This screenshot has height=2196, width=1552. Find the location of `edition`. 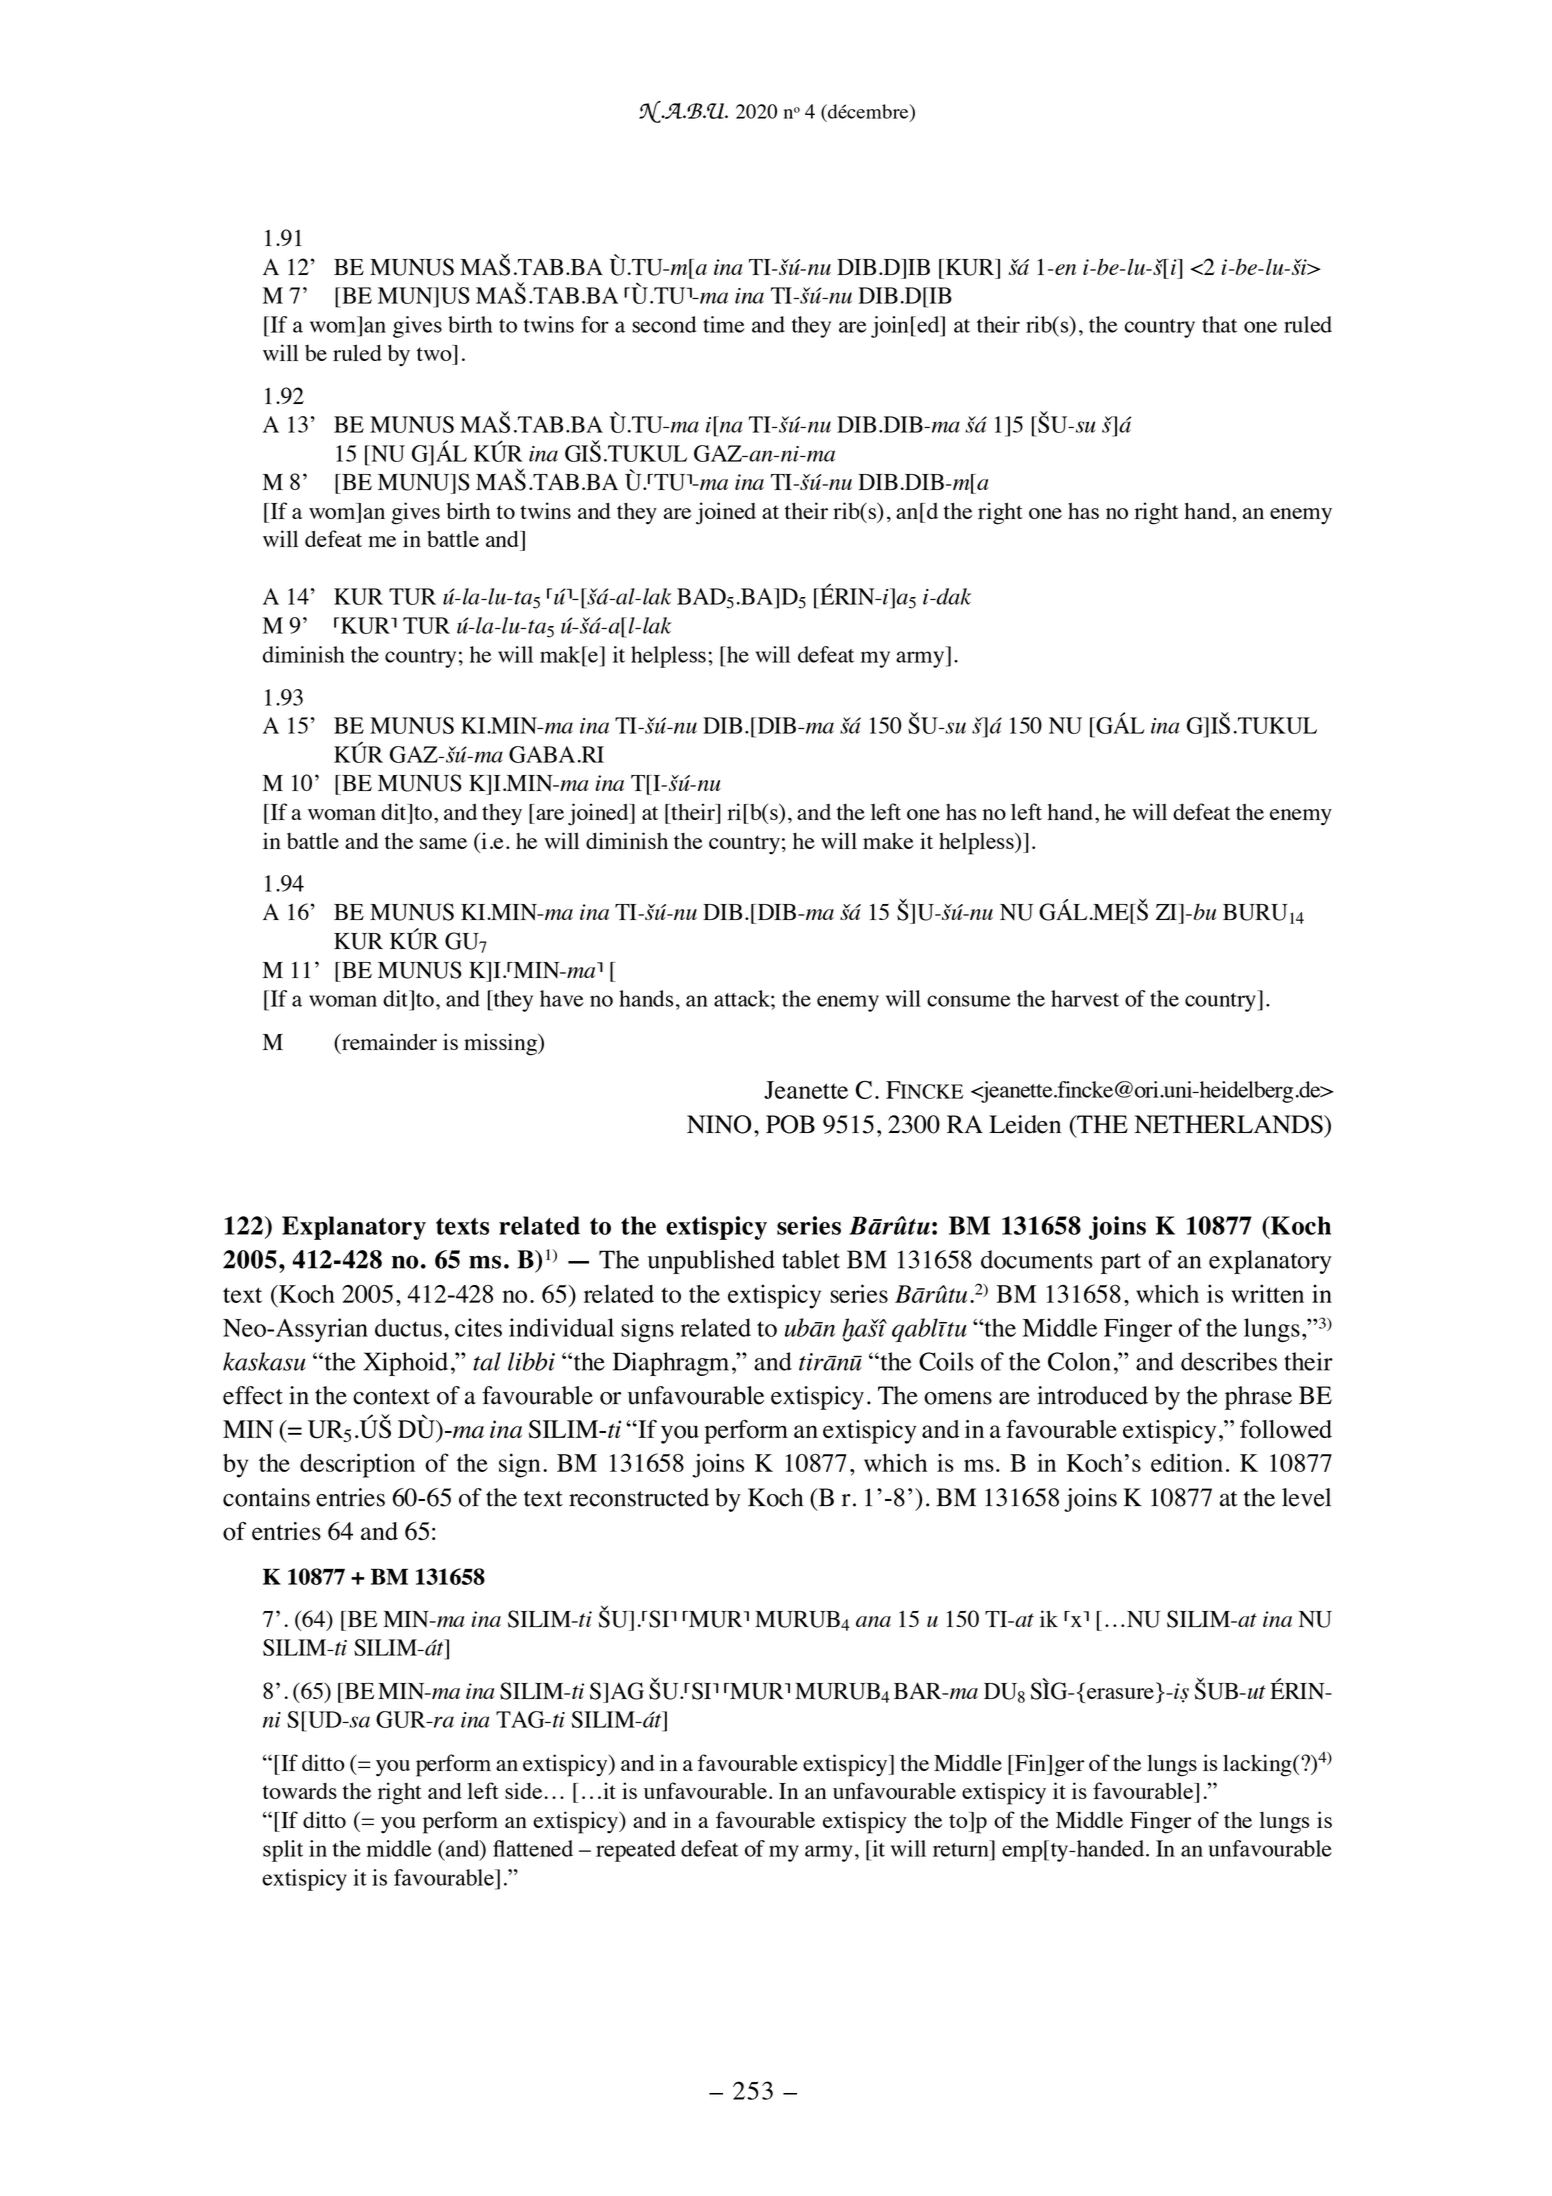

edition is located at coordinates (1187, 1462).
